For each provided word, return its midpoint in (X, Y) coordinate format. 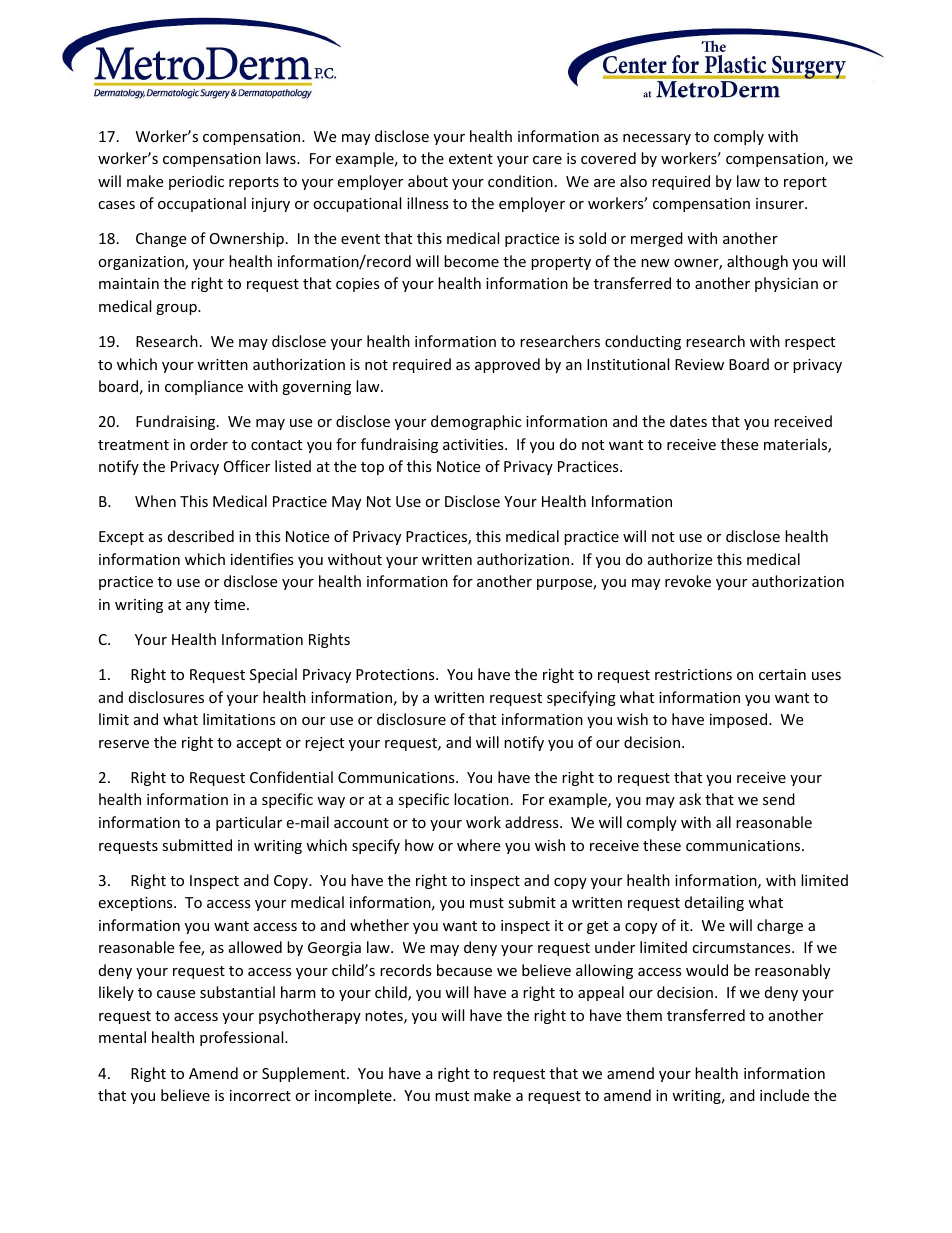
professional (243, 1038)
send (779, 799)
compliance (204, 387)
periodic (196, 182)
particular (249, 823)
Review (699, 364)
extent (471, 159)
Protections (396, 674)
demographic (476, 422)
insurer (781, 203)
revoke (688, 581)
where (478, 845)
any (198, 607)
